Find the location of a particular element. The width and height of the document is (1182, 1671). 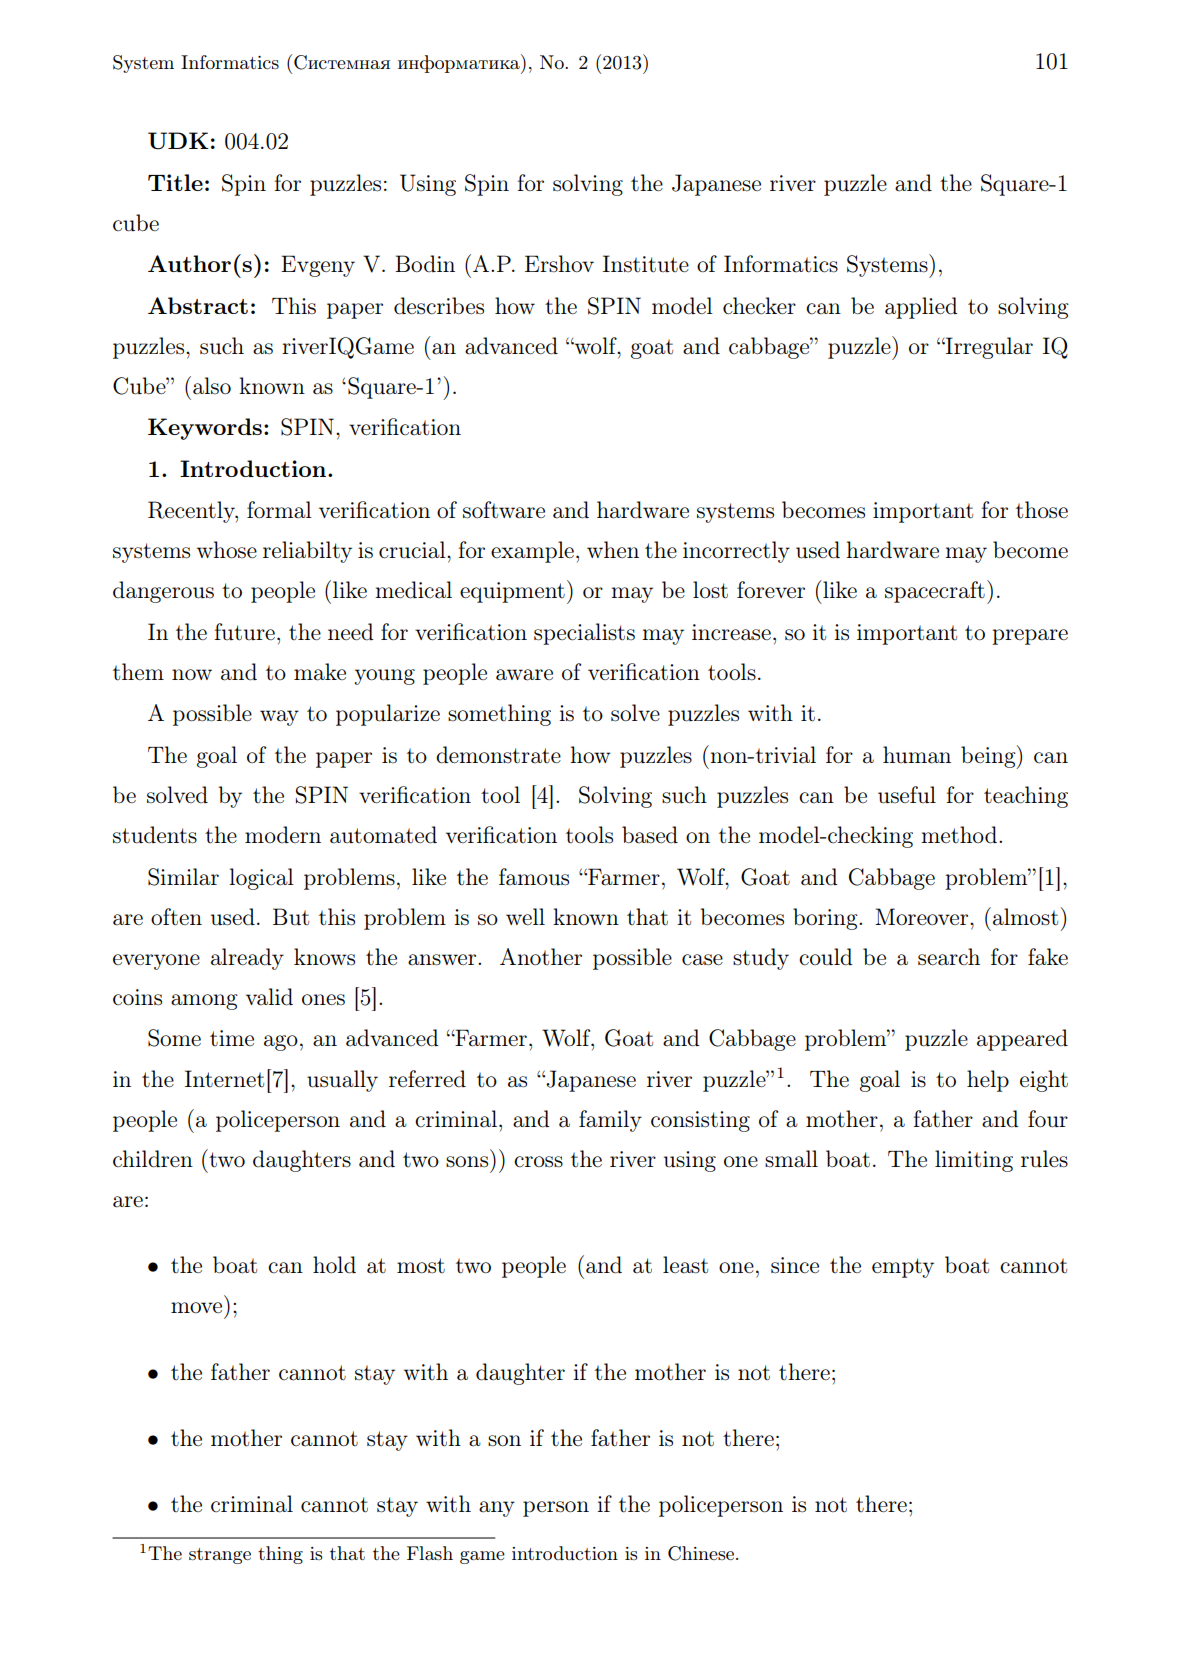

time is located at coordinates (232, 1038).
